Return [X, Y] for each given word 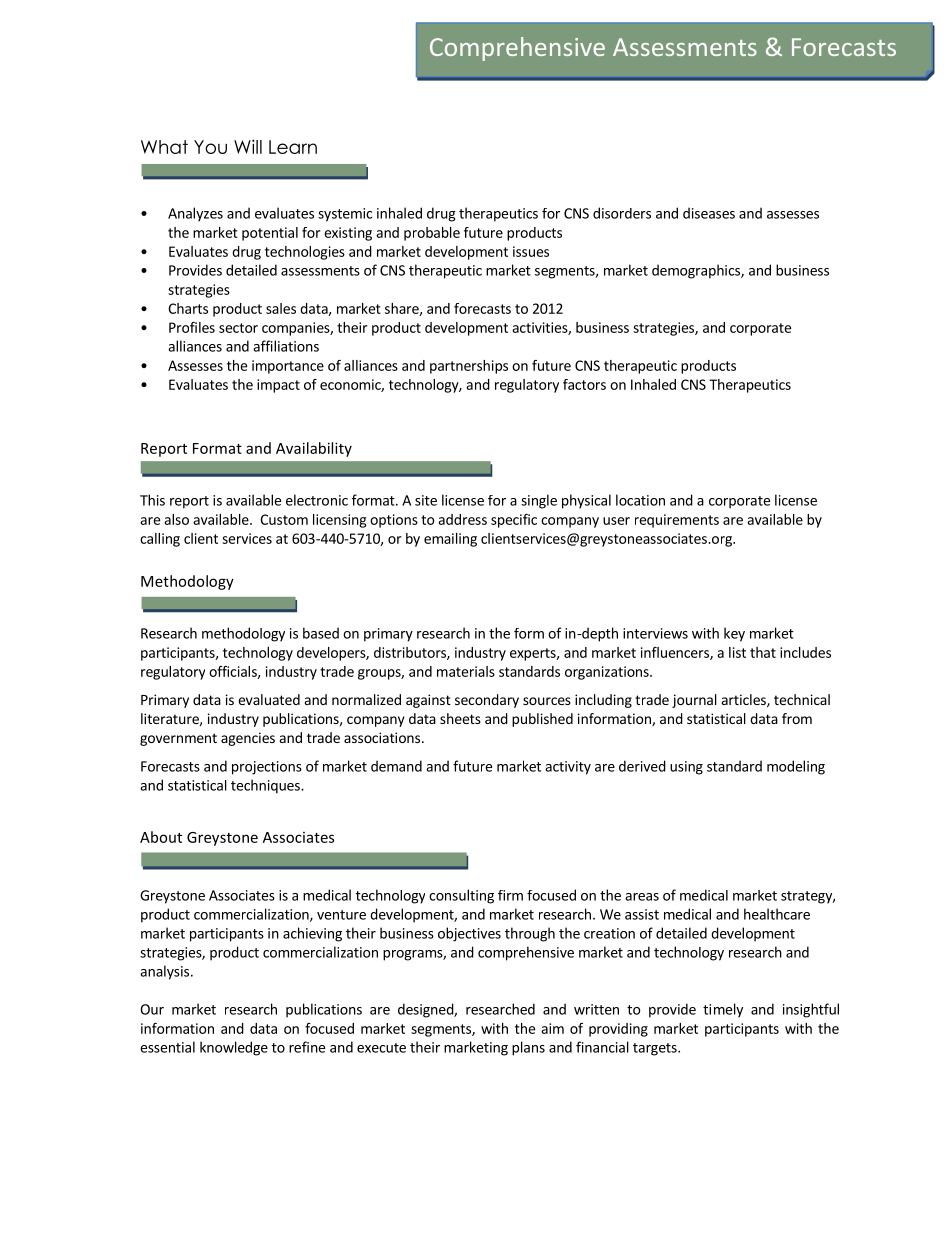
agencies [248, 739]
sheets [460, 718]
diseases [709, 213]
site [426, 500]
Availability [314, 449]
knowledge [234, 1048]
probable [432, 234]
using [686, 768]
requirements [677, 521]
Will [248, 146]
